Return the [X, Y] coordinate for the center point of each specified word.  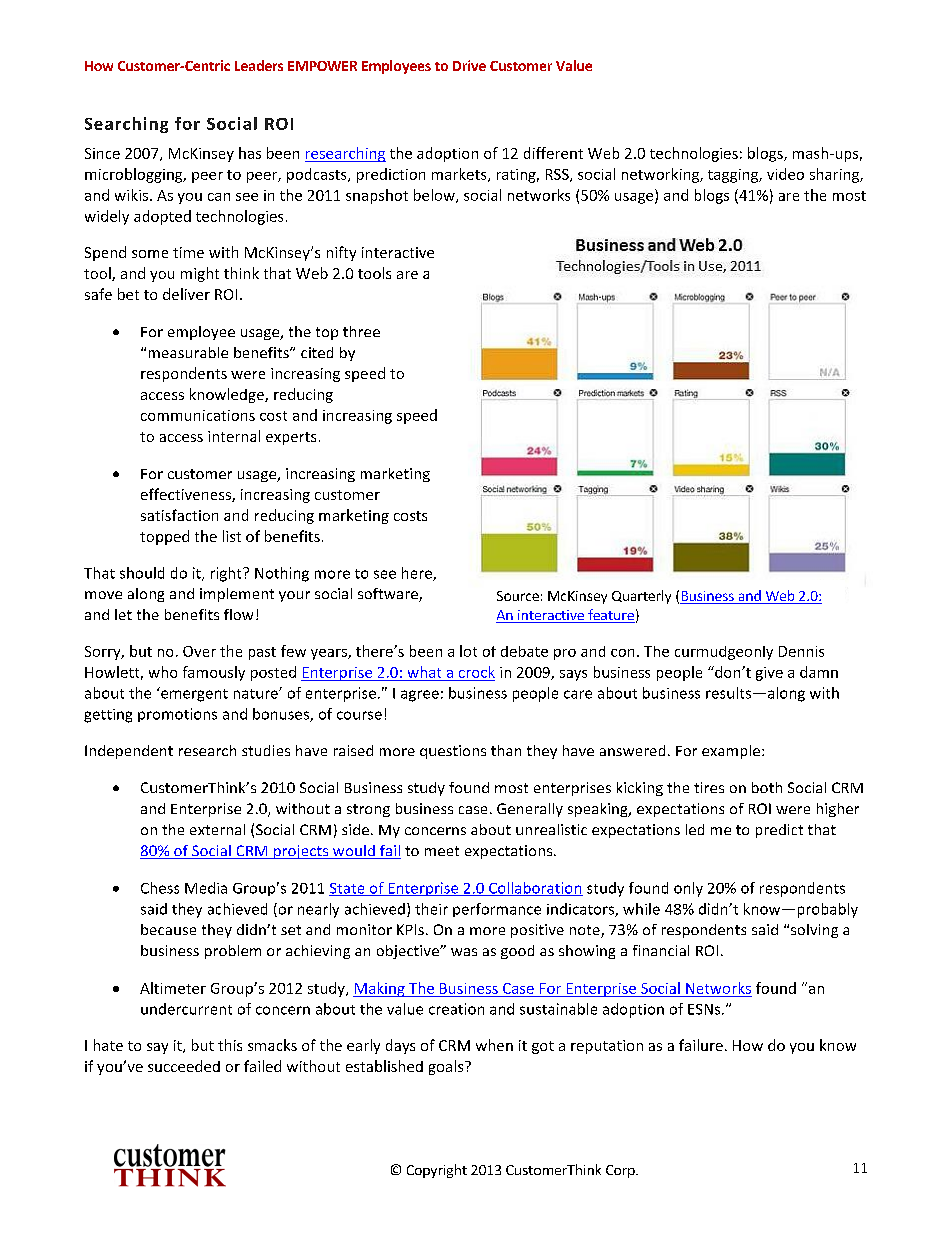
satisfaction [179, 515]
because [168, 929]
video [785, 174]
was [464, 952]
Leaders [259, 65]
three [361, 331]
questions [453, 752]
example [731, 752]
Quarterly [641, 597]
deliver [186, 294]
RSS [558, 175]
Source [518, 596]
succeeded [184, 1066]
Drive [469, 65]
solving [814, 931]
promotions [177, 715]
